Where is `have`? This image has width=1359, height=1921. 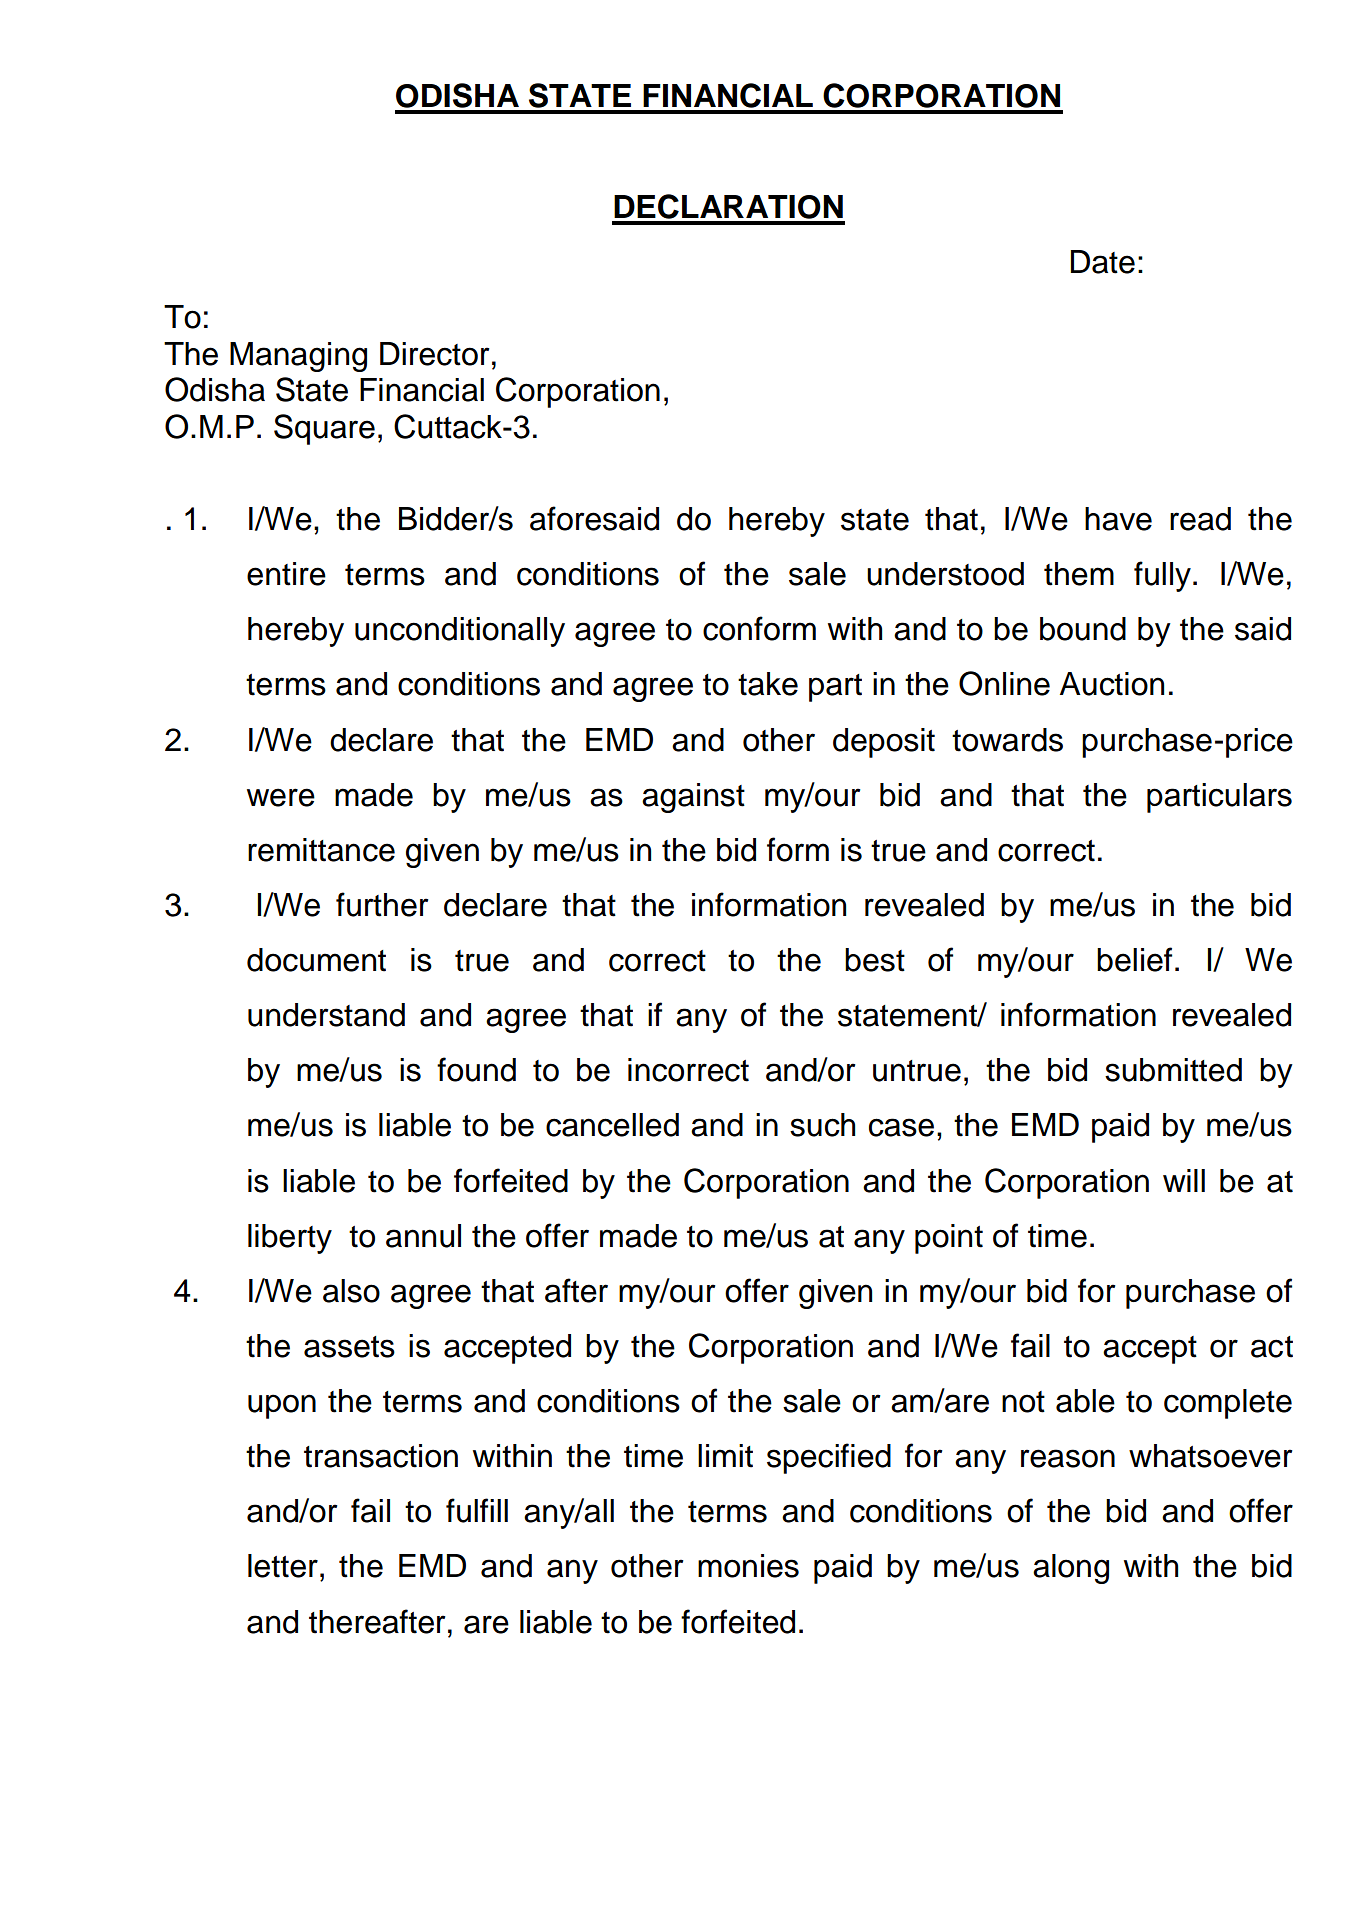 have is located at coordinates (1118, 519).
